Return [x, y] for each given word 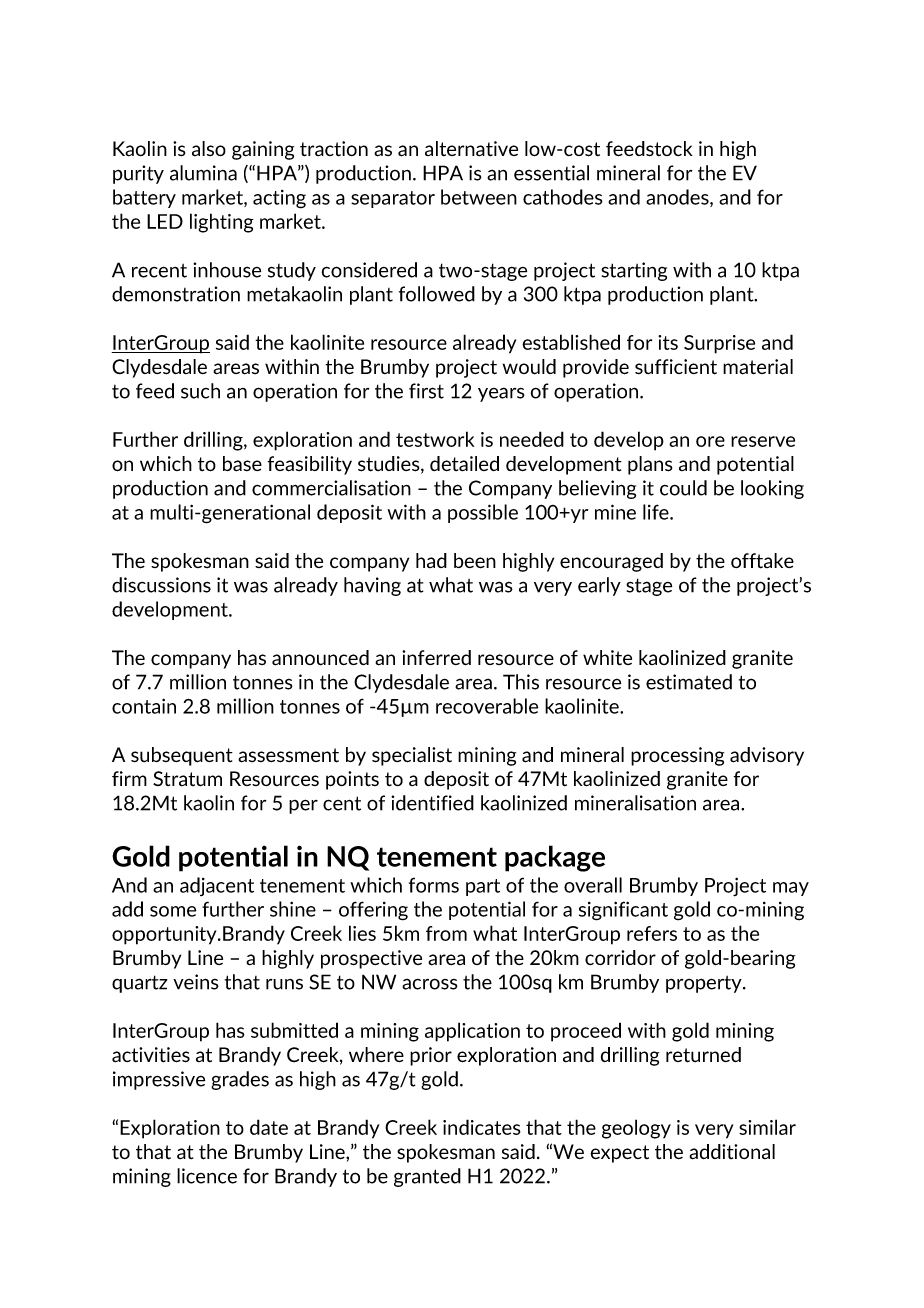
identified [432, 803]
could [683, 488]
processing [677, 756]
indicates [482, 1127]
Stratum [187, 779]
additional [732, 1152]
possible [483, 513]
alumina [203, 173]
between [479, 197]
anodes [678, 198]
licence [207, 1176]
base [242, 464]
